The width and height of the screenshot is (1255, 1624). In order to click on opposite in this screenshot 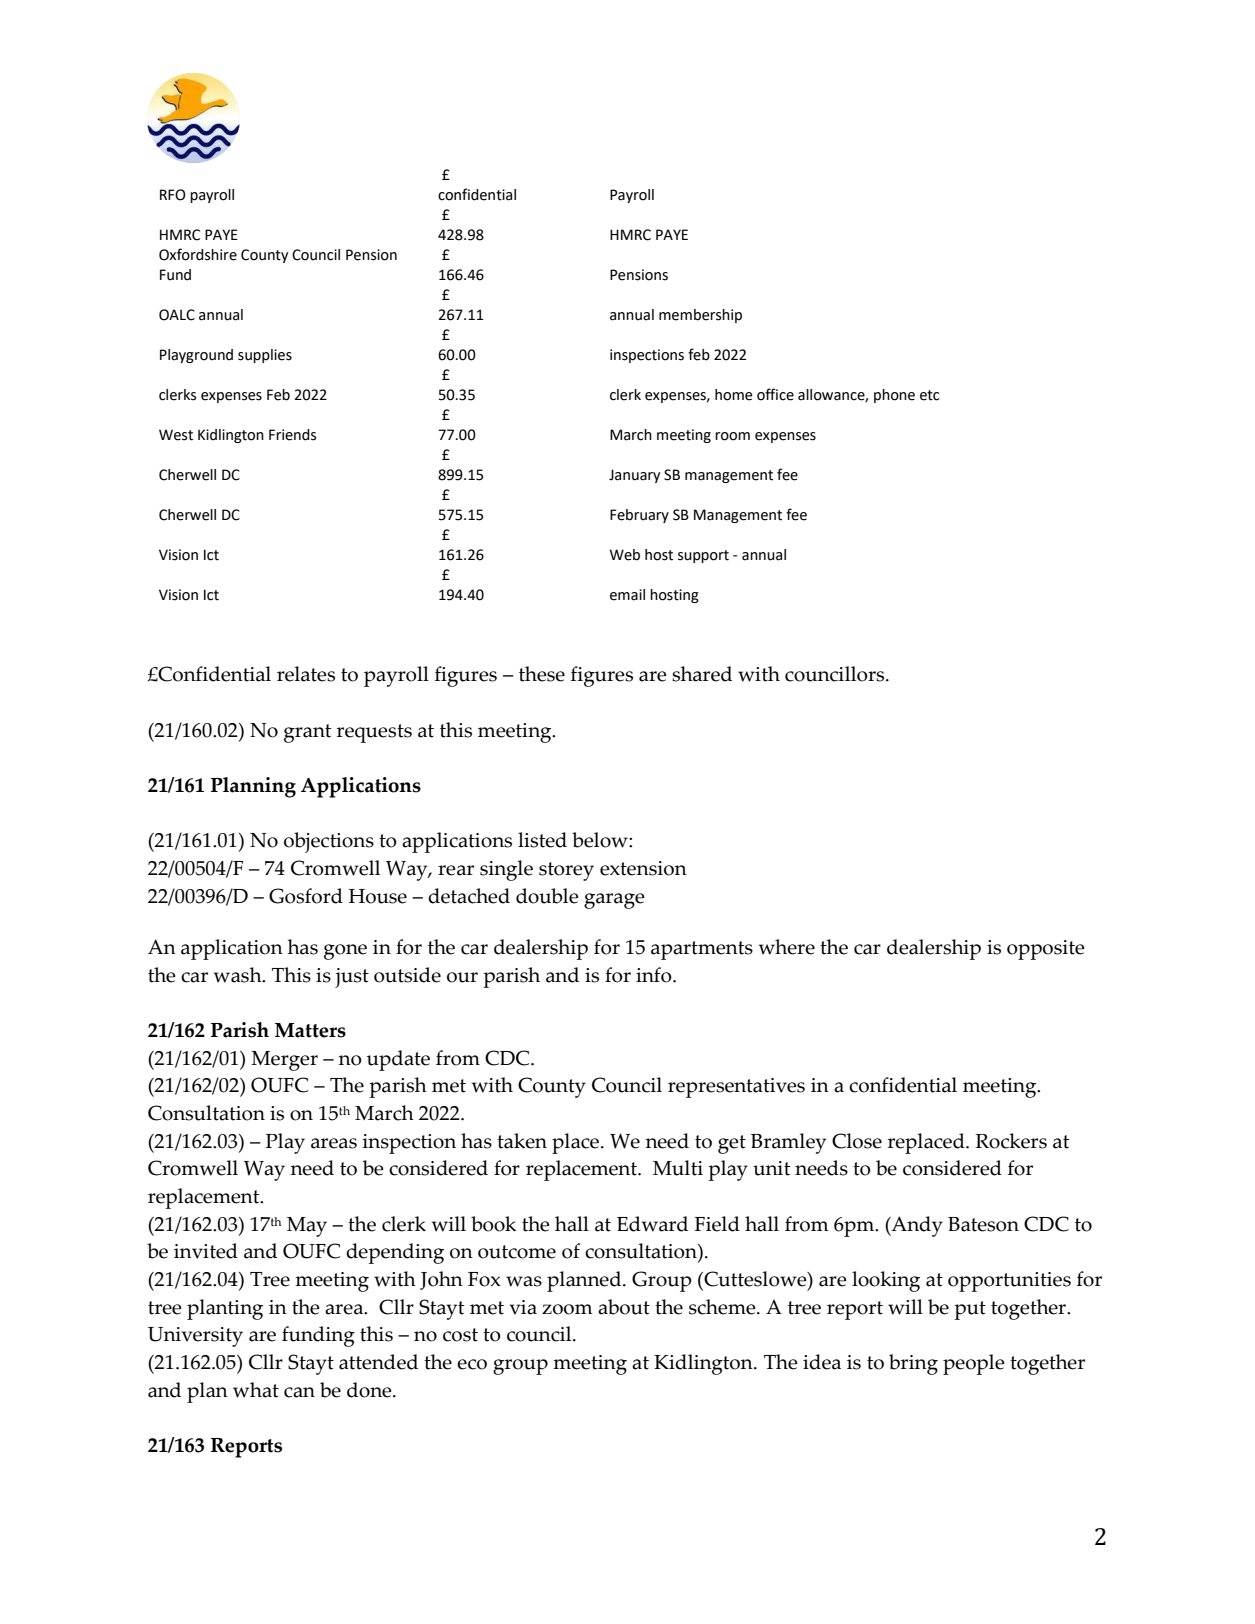, I will do `click(1046, 950)`.
